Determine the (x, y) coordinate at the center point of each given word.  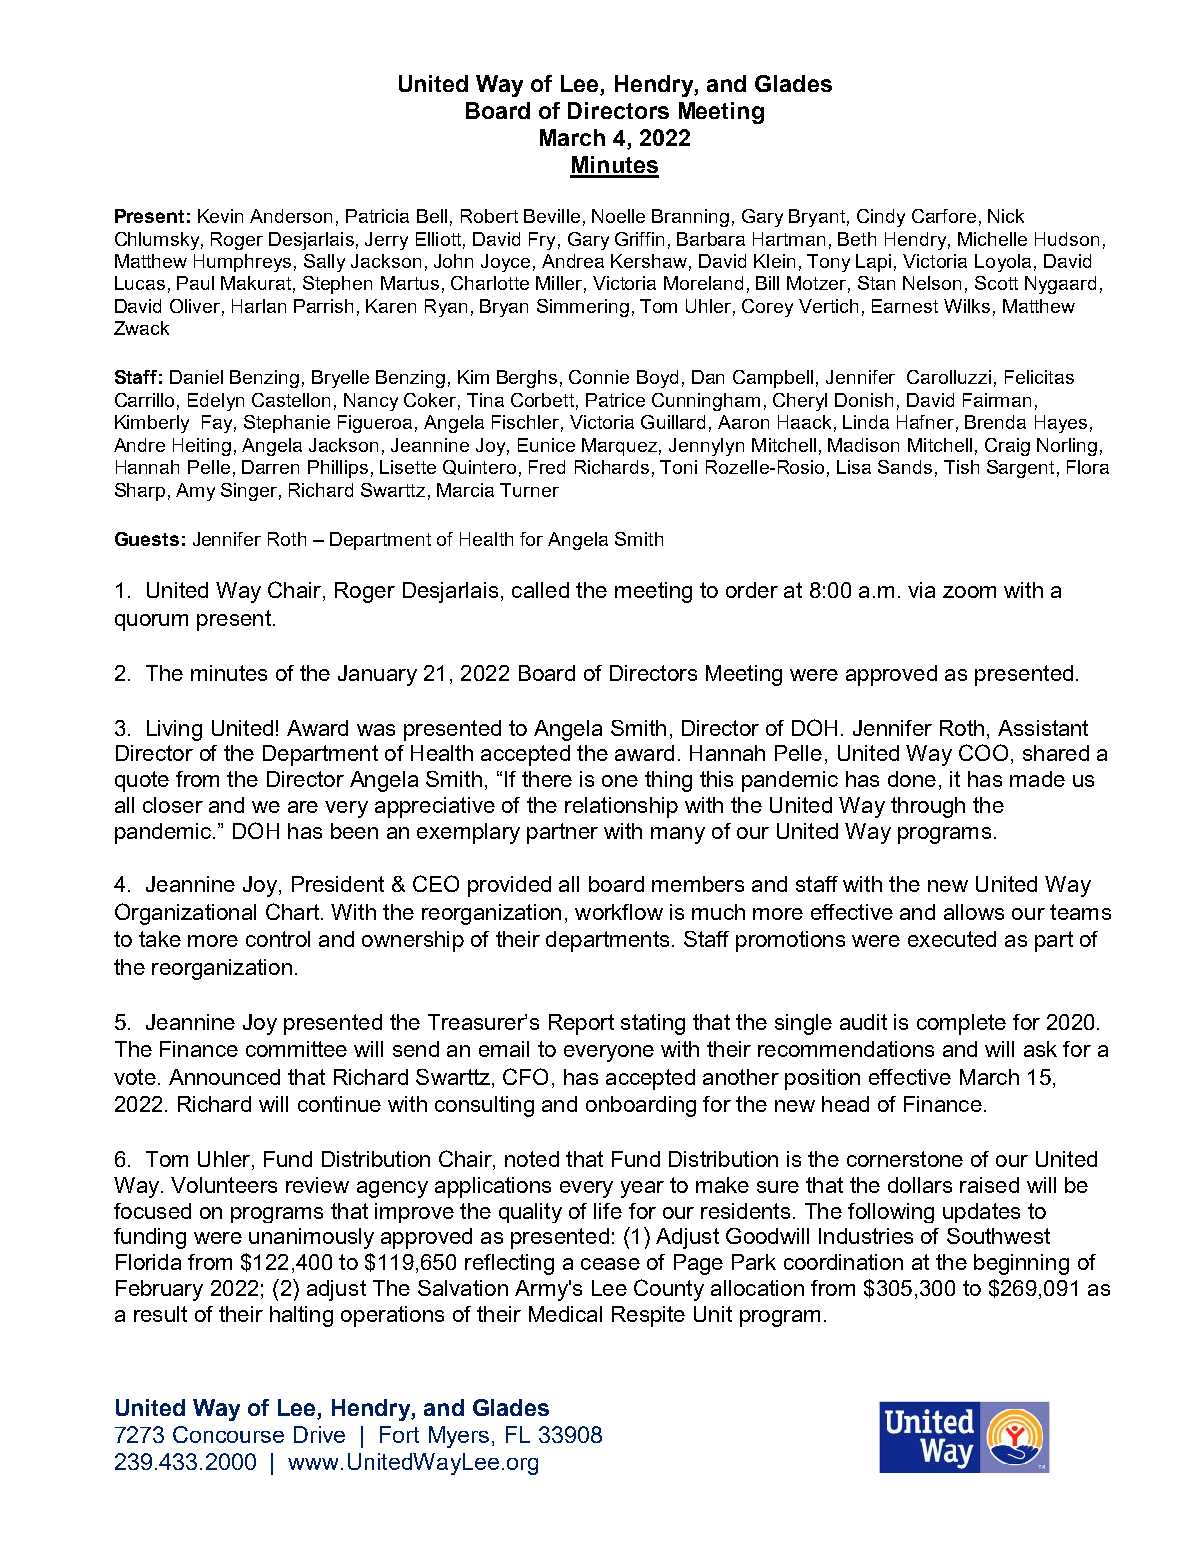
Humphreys (242, 263)
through (928, 807)
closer (173, 805)
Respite (648, 1316)
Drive (319, 1434)
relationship (621, 807)
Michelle (992, 239)
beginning (1021, 1264)
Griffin (639, 239)
